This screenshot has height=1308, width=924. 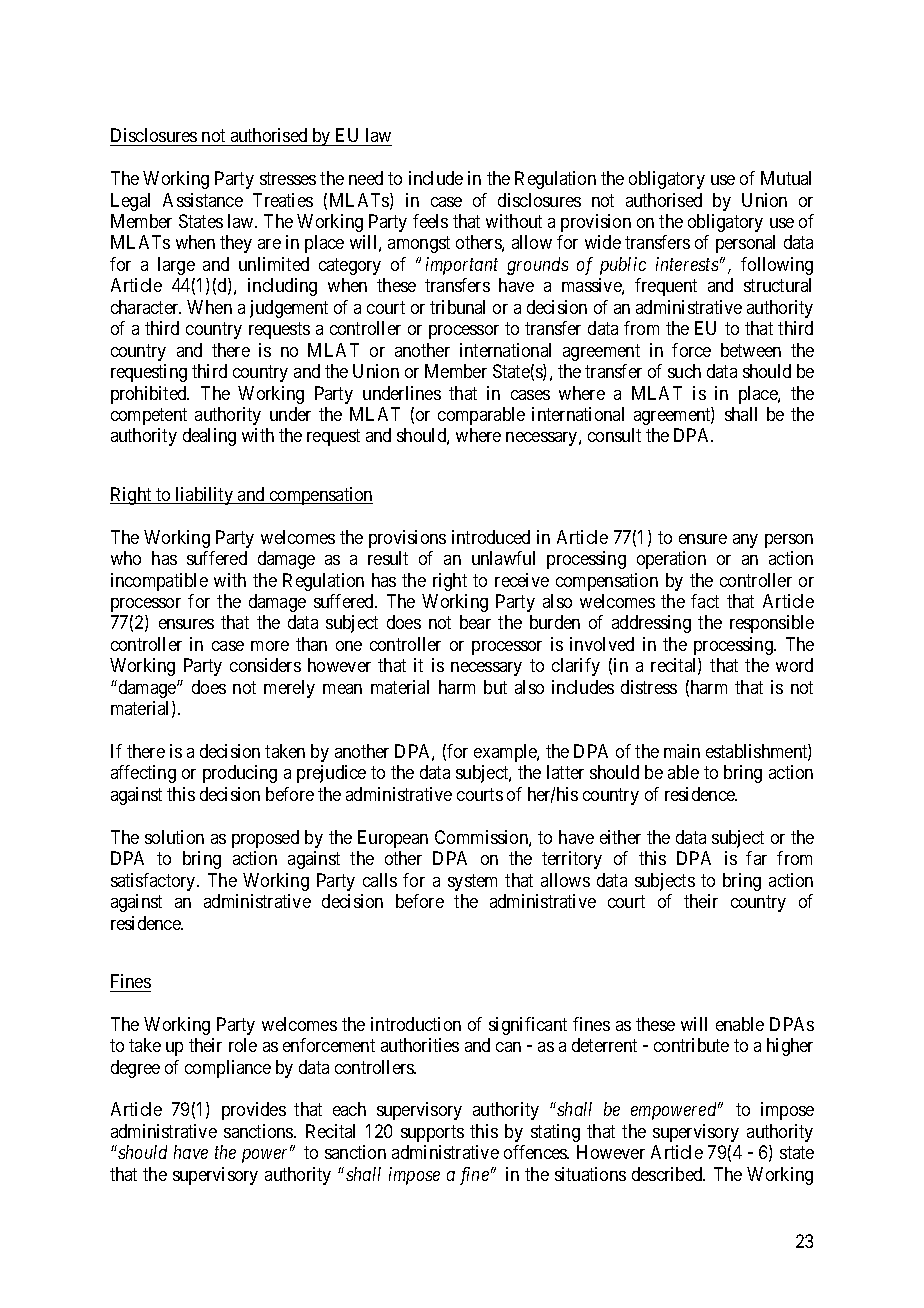 I want to click on Assistance, so click(x=203, y=200).
